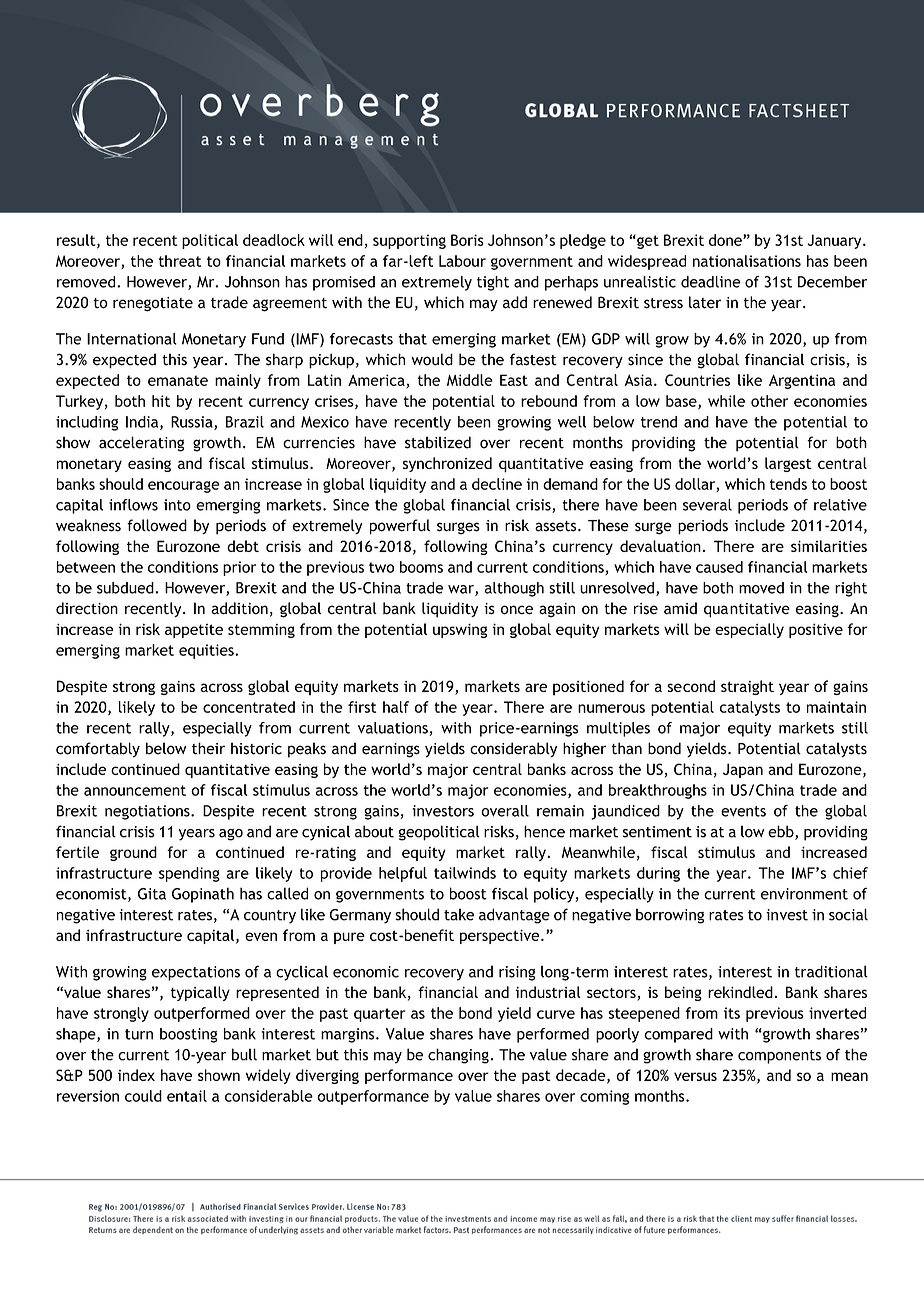 Image resolution: width=924 pixels, height=1308 pixels. Describe the element at coordinates (462, 261) in the screenshot. I see `Labour` at that location.
